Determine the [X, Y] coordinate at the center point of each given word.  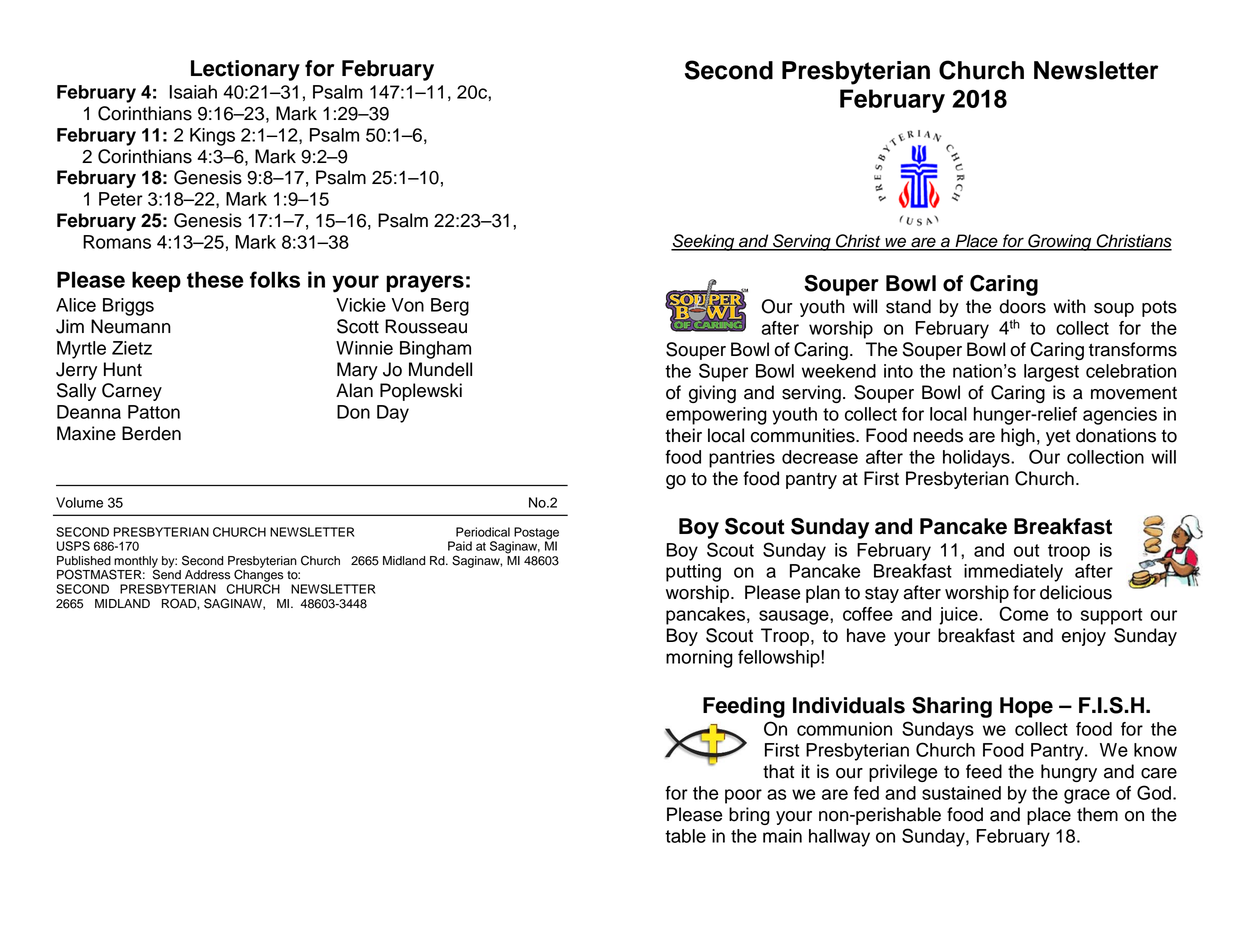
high [1018, 437]
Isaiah [193, 92]
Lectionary [245, 70]
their [683, 435]
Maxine [86, 433]
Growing [1060, 242]
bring [749, 816]
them [1097, 814]
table [685, 836]
